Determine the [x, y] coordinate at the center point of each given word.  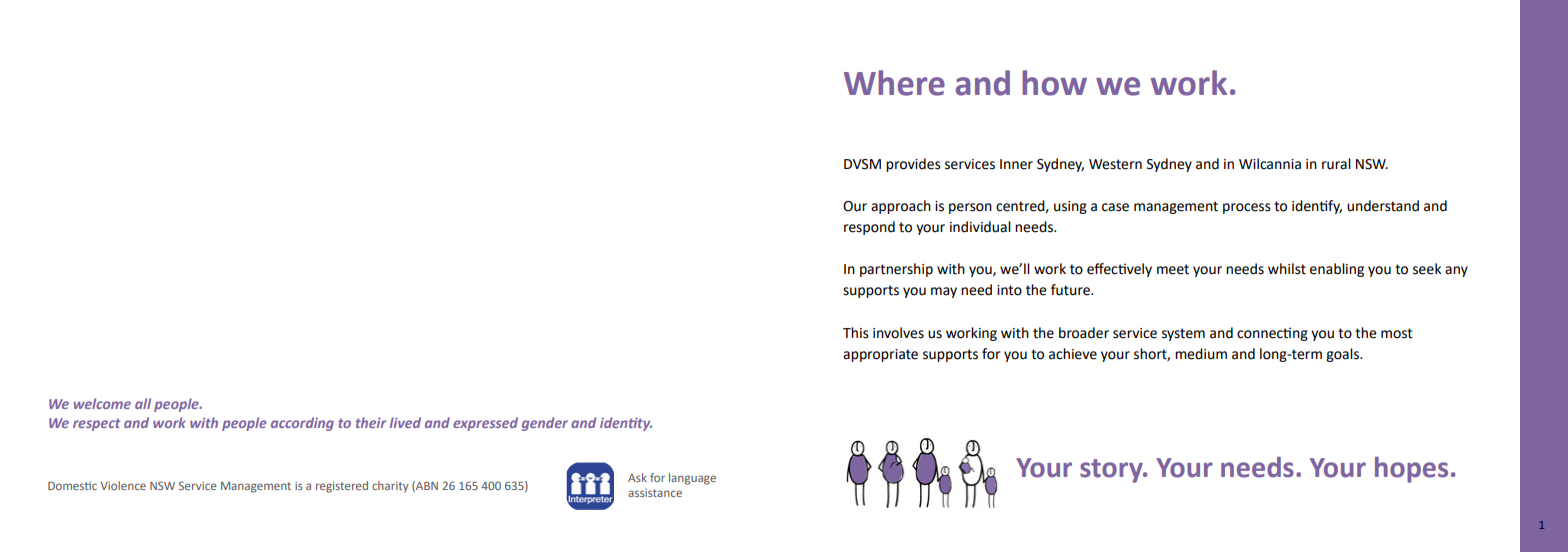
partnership [896, 270]
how [1054, 83]
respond [869, 228]
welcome [102, 403]
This [856, 333]
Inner [1016, 164]
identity [626, 424]
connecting [1272, 334]
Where [894, 83]
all [143, 403]
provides [913, 165]
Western [1115, 164]
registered [342, 487]
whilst [1287, 269]
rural [1336, 164]
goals [1343, 355]
